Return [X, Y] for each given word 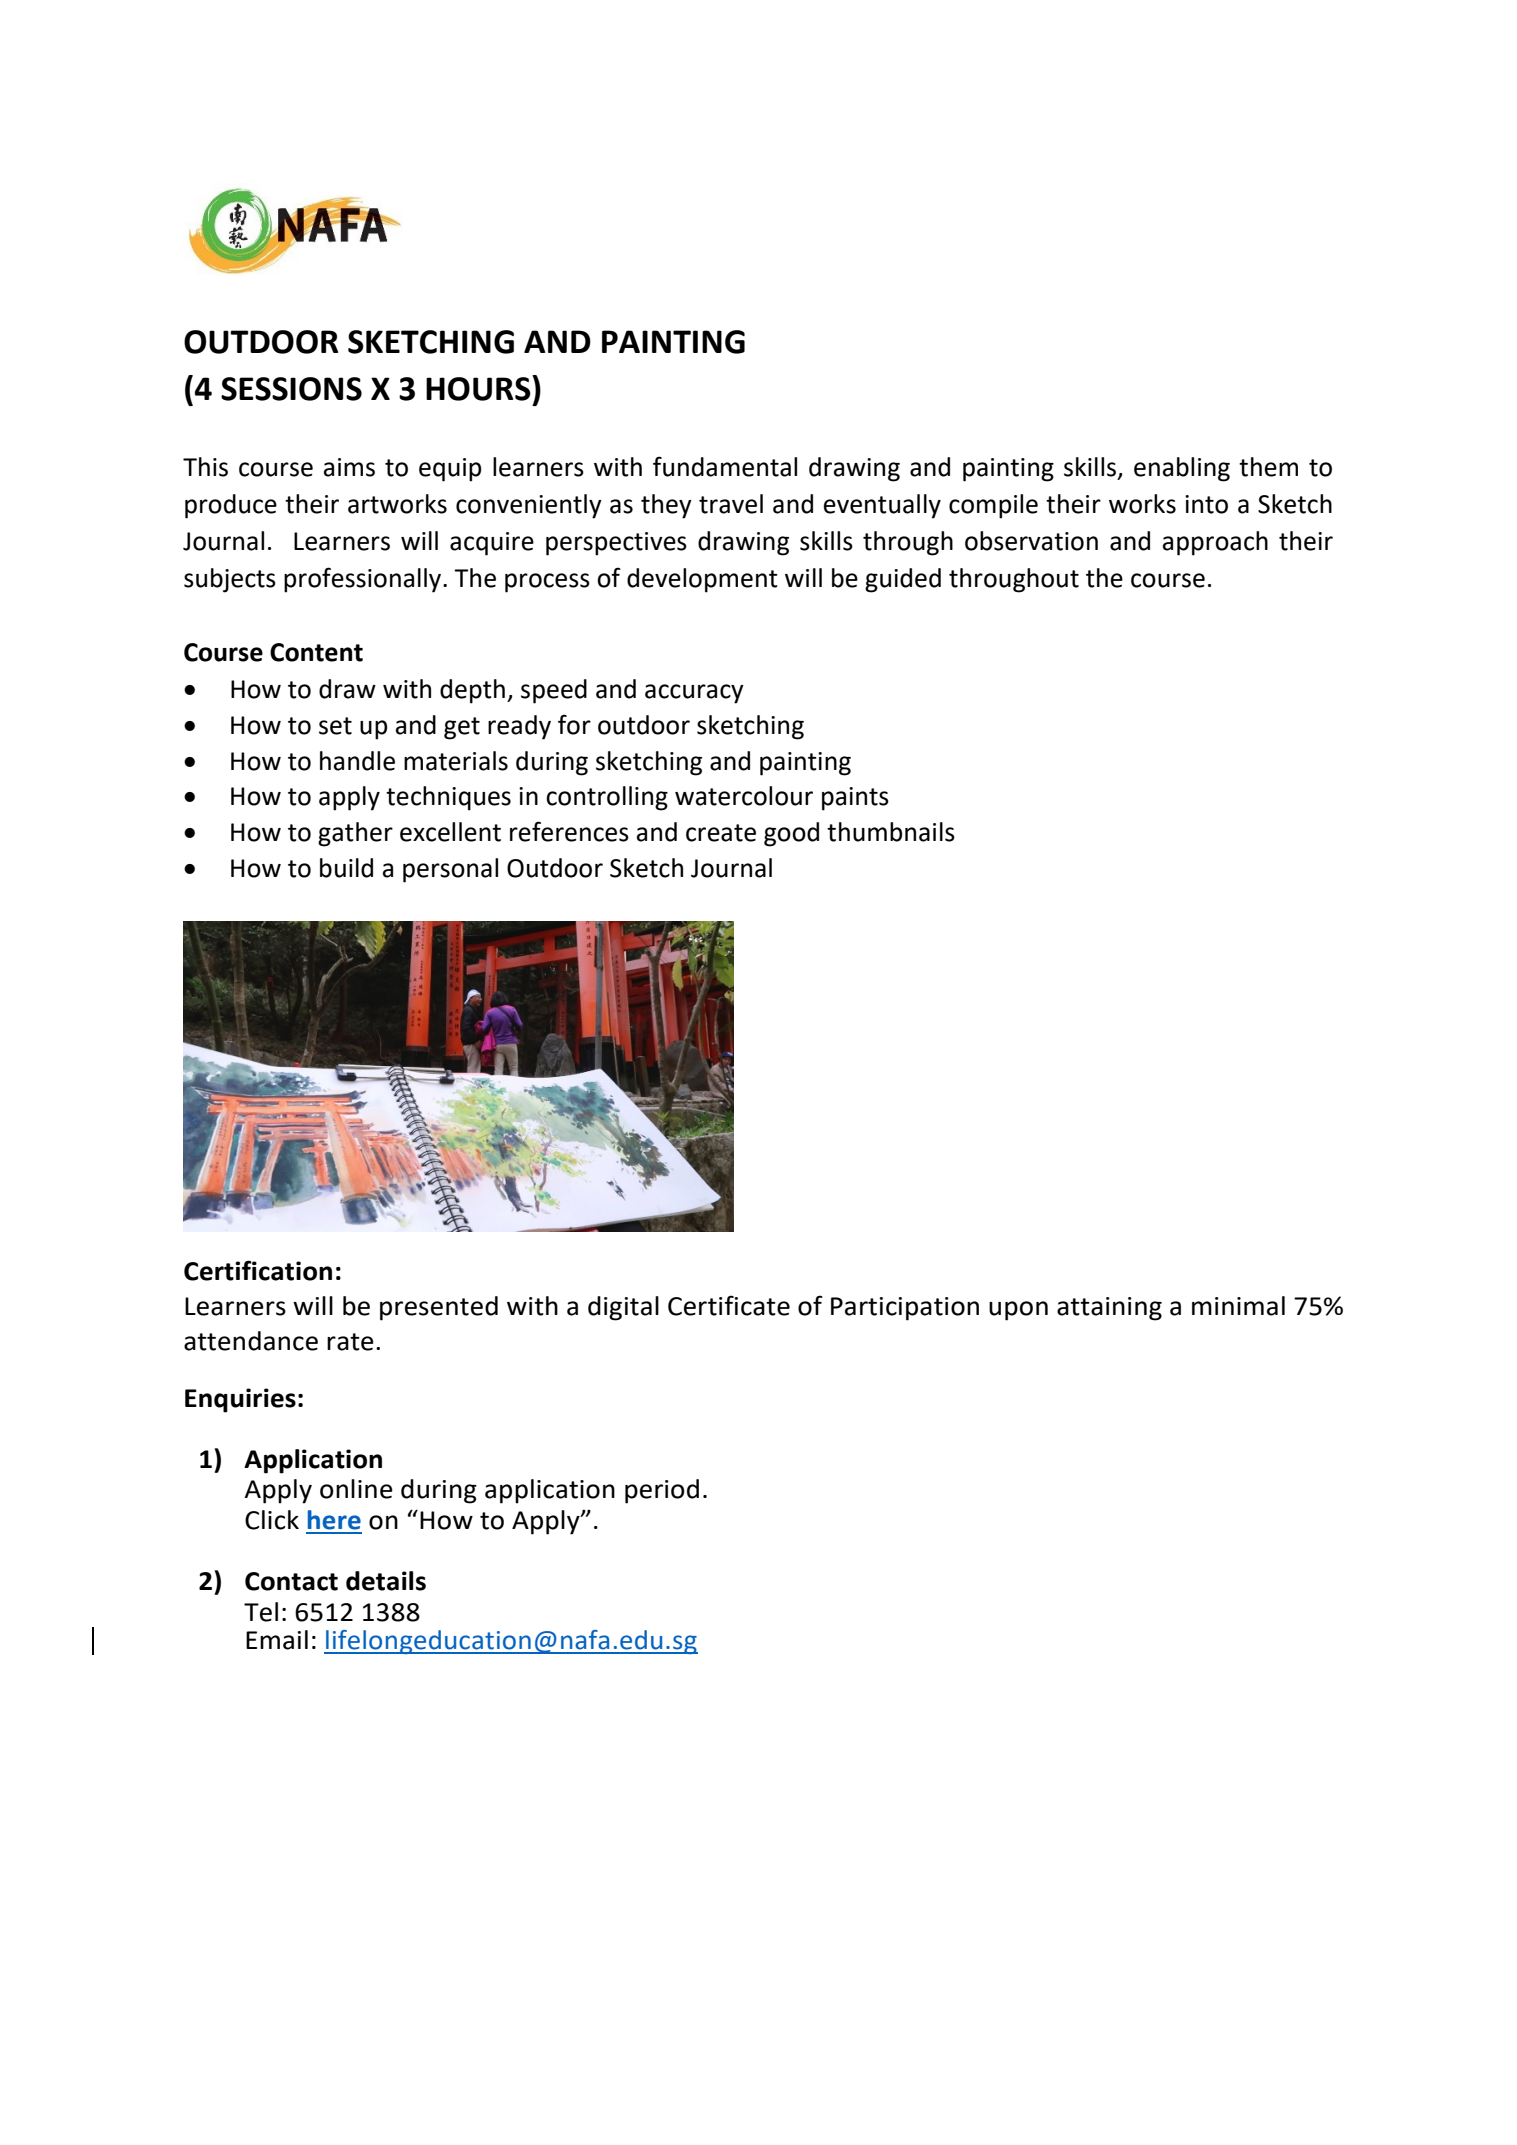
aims [349, 467]
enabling [1182, 469]
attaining [1109, 1309]
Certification [258, 1270]
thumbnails [891, 832]
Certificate [729, 1305]
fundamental [725, 466]
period [662, 1491]
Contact [291, 1581]
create [721, 833]
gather [355, 834]
